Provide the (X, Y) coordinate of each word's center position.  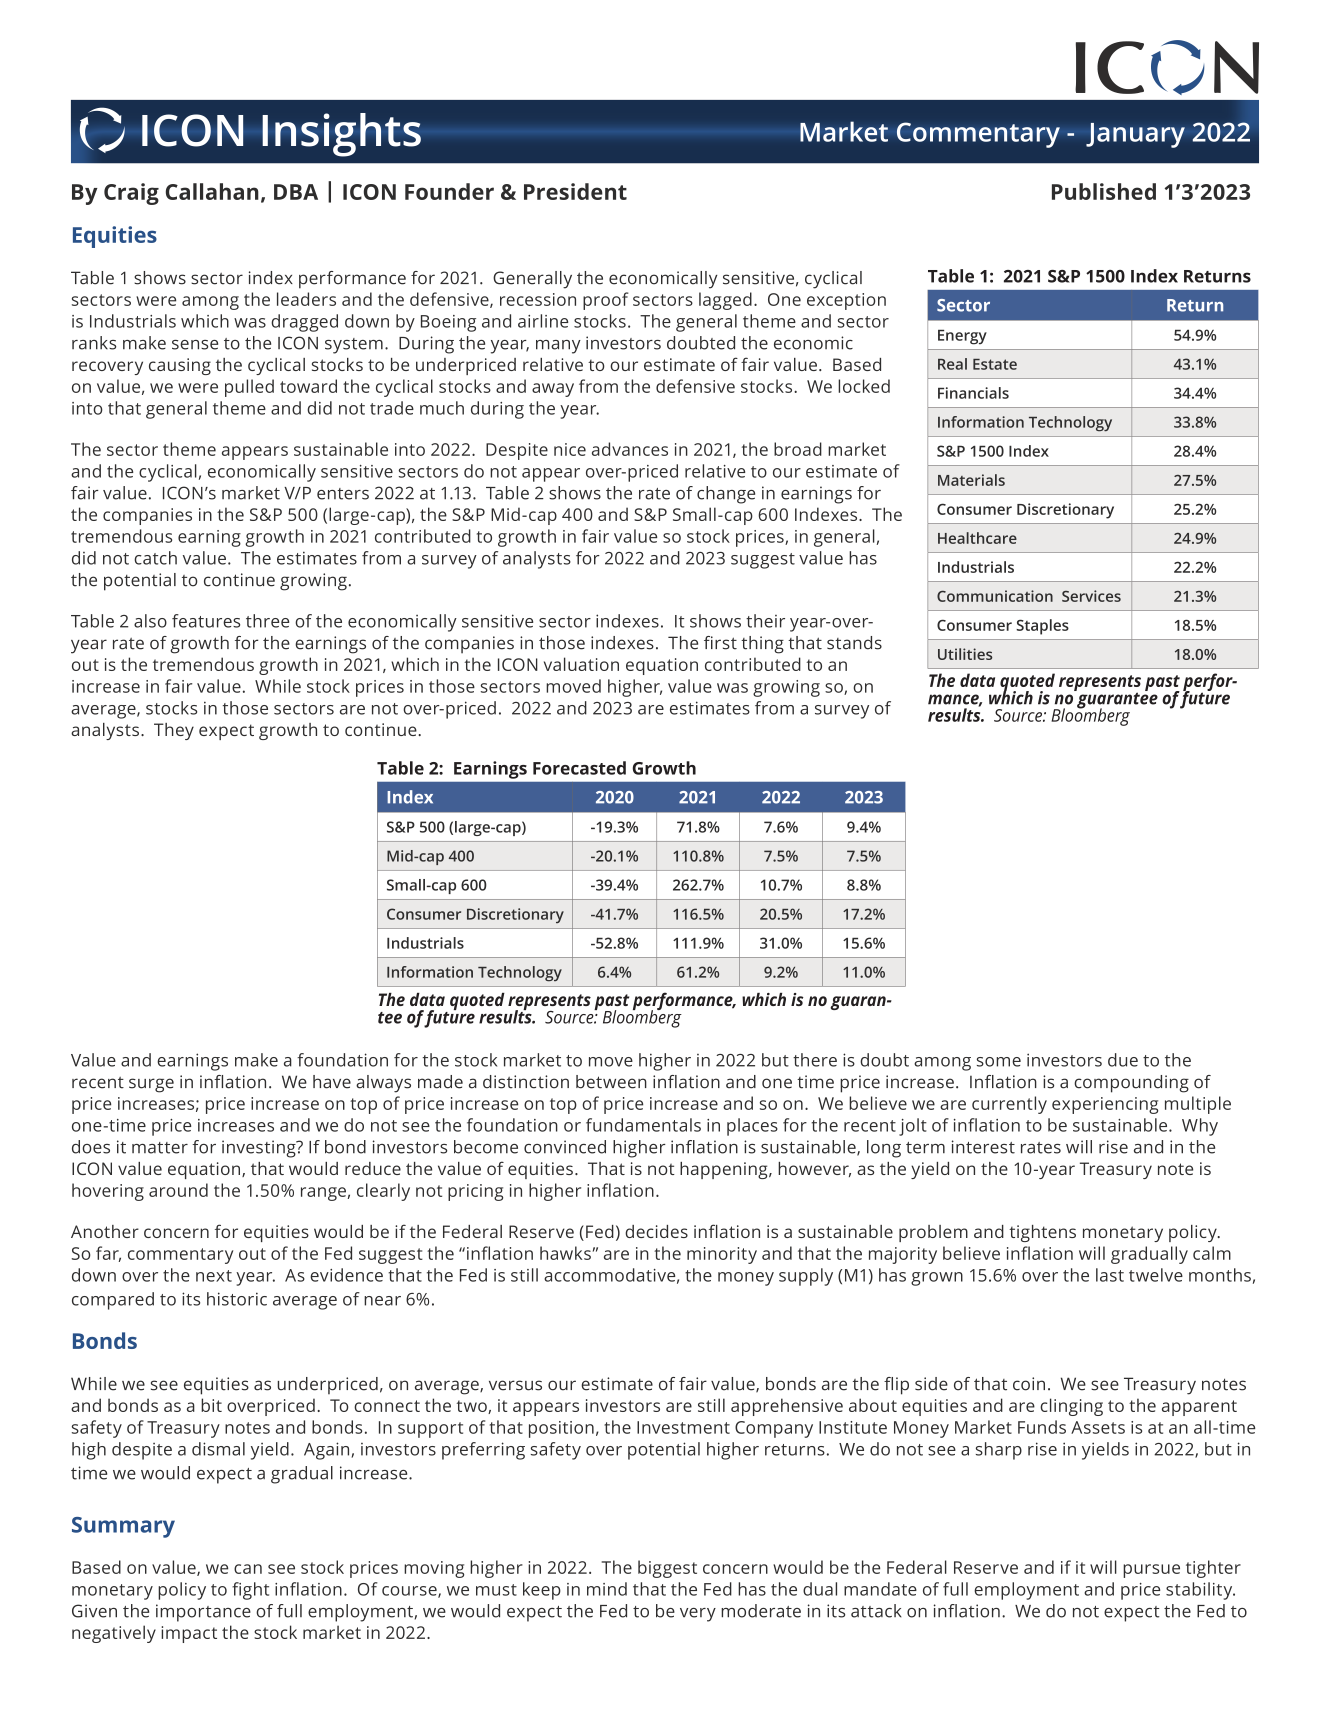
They (174, 731)
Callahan (212, 191)
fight (250, 1591)
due (1123, 1060)
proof (606, 301)
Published (1104, 191)
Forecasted (579, 768)
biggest (667, 1569)
